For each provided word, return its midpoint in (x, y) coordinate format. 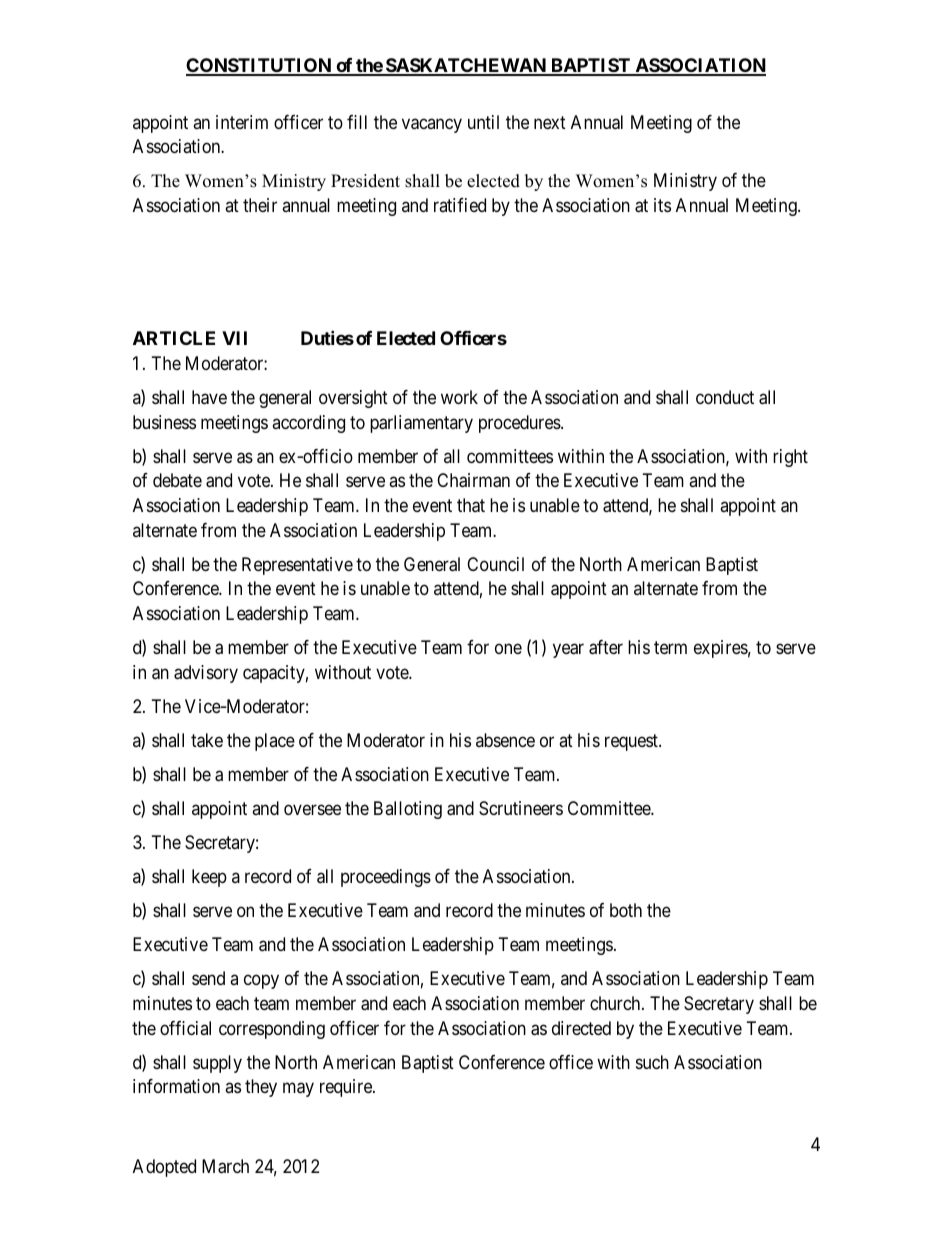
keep (209, 878)
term (670, 647)
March (225, 1166)
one (508, 649)
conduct (725, 397)
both (626, 910)
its (662, 205)
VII (234, 338)
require (347, 1088)
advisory (206, 674)
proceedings (386, 878)
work (459, 397)
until (483, 122)
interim (242, 122)
